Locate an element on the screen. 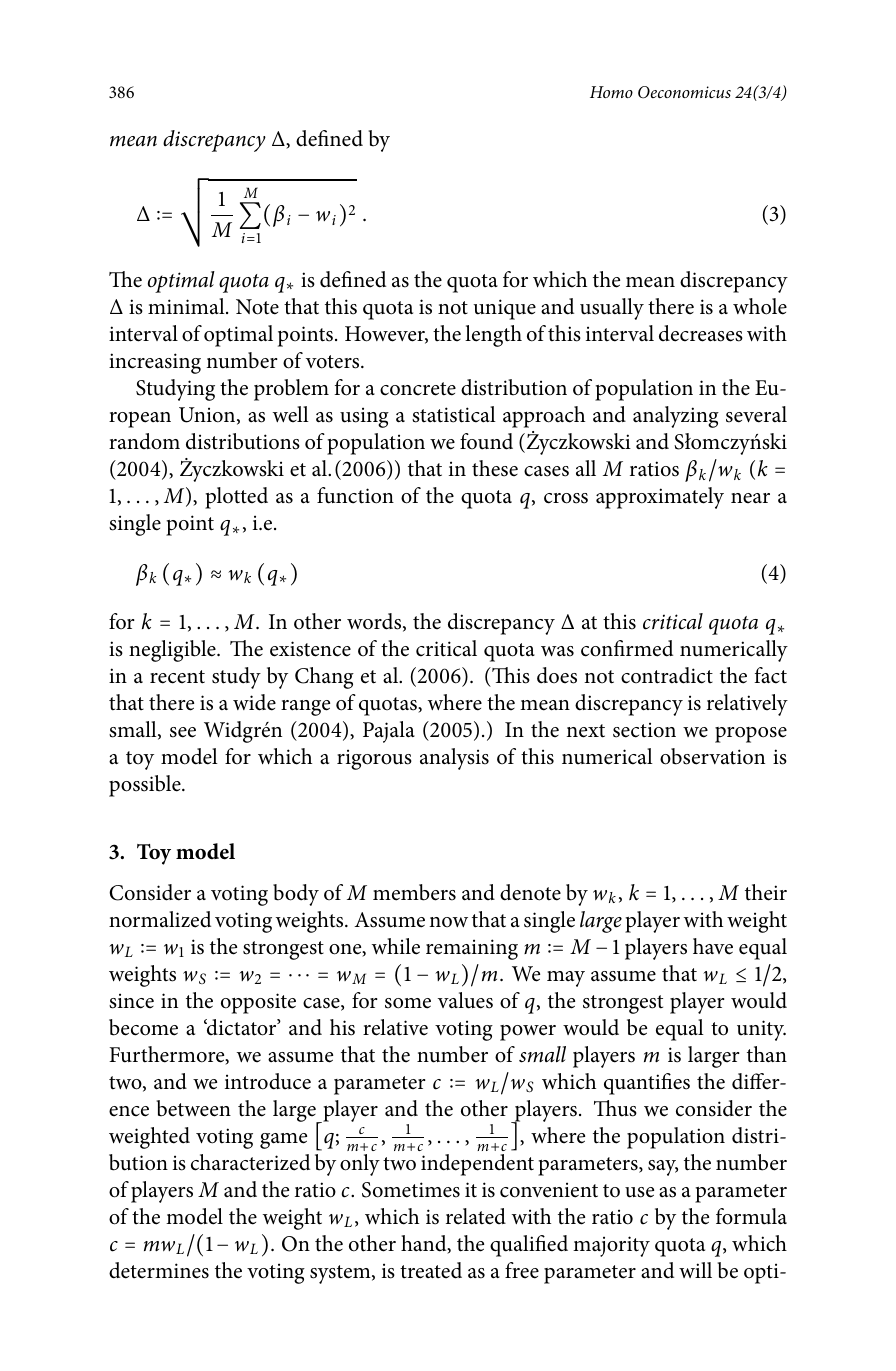 The height and width of the screenshot is (1371, 896). these is located at coordinates (495, 468).
